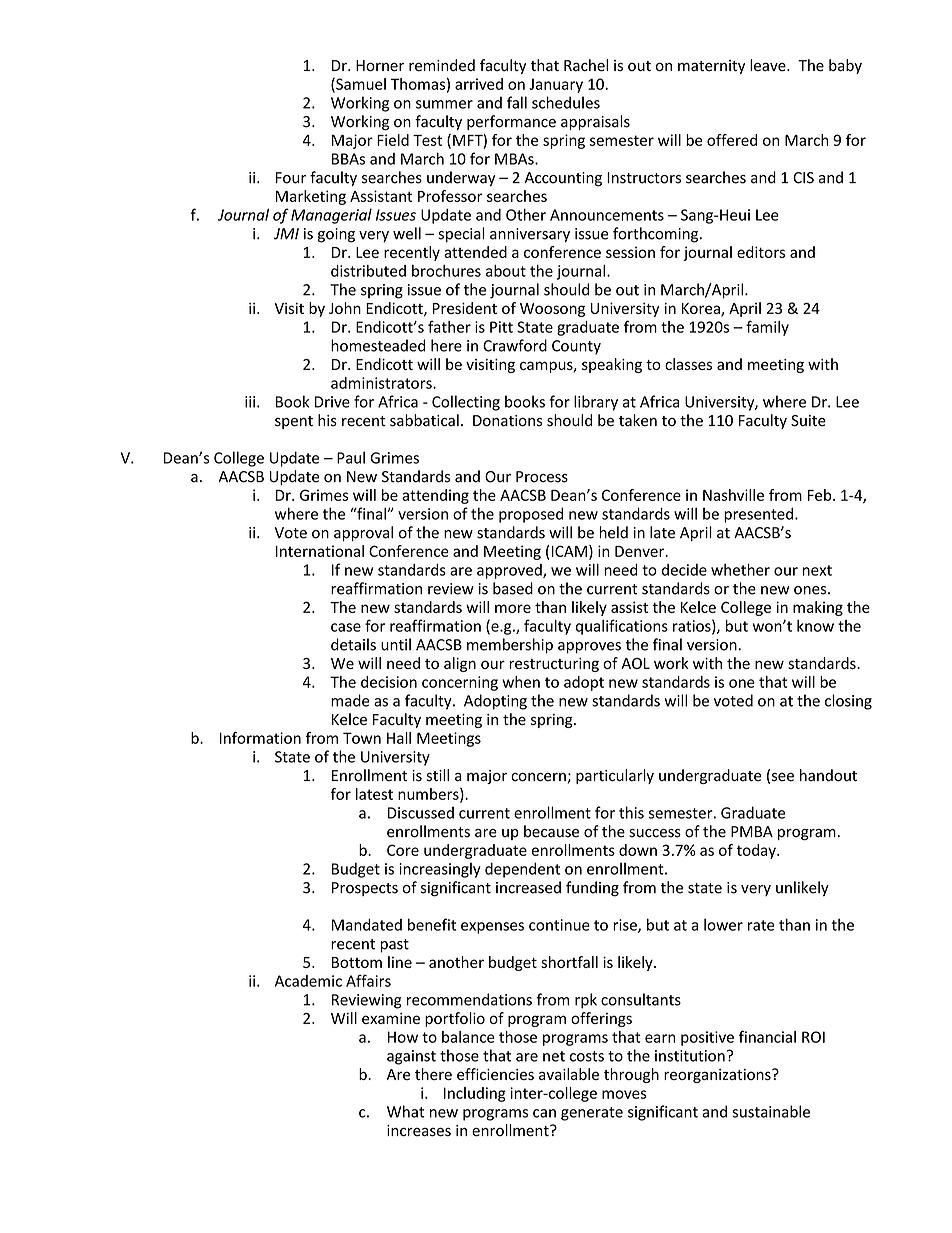 The image size is (952, 1233). I want to click on Suite, so click(808, 421).
